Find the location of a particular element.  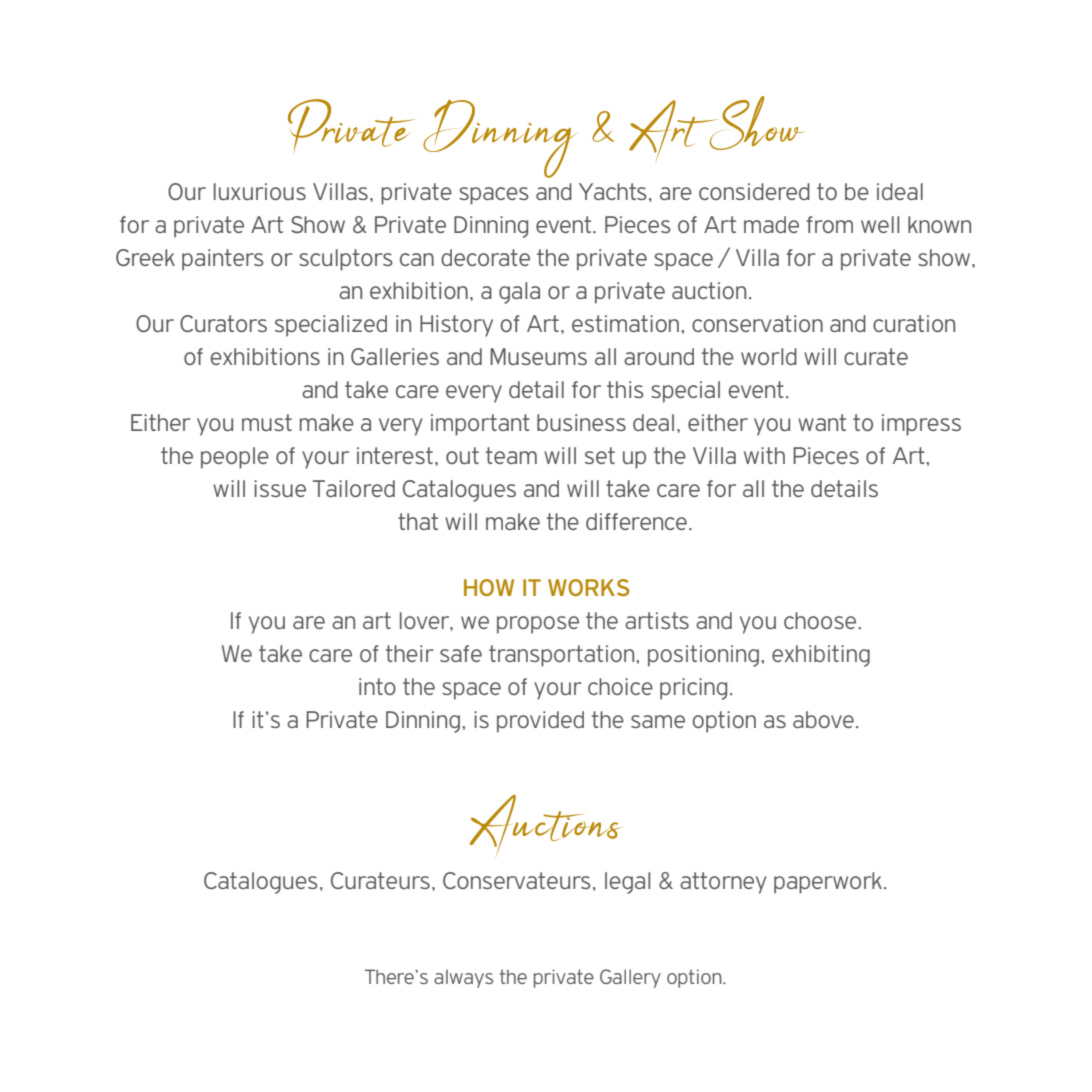

above is located at coordinates (823, 719).
